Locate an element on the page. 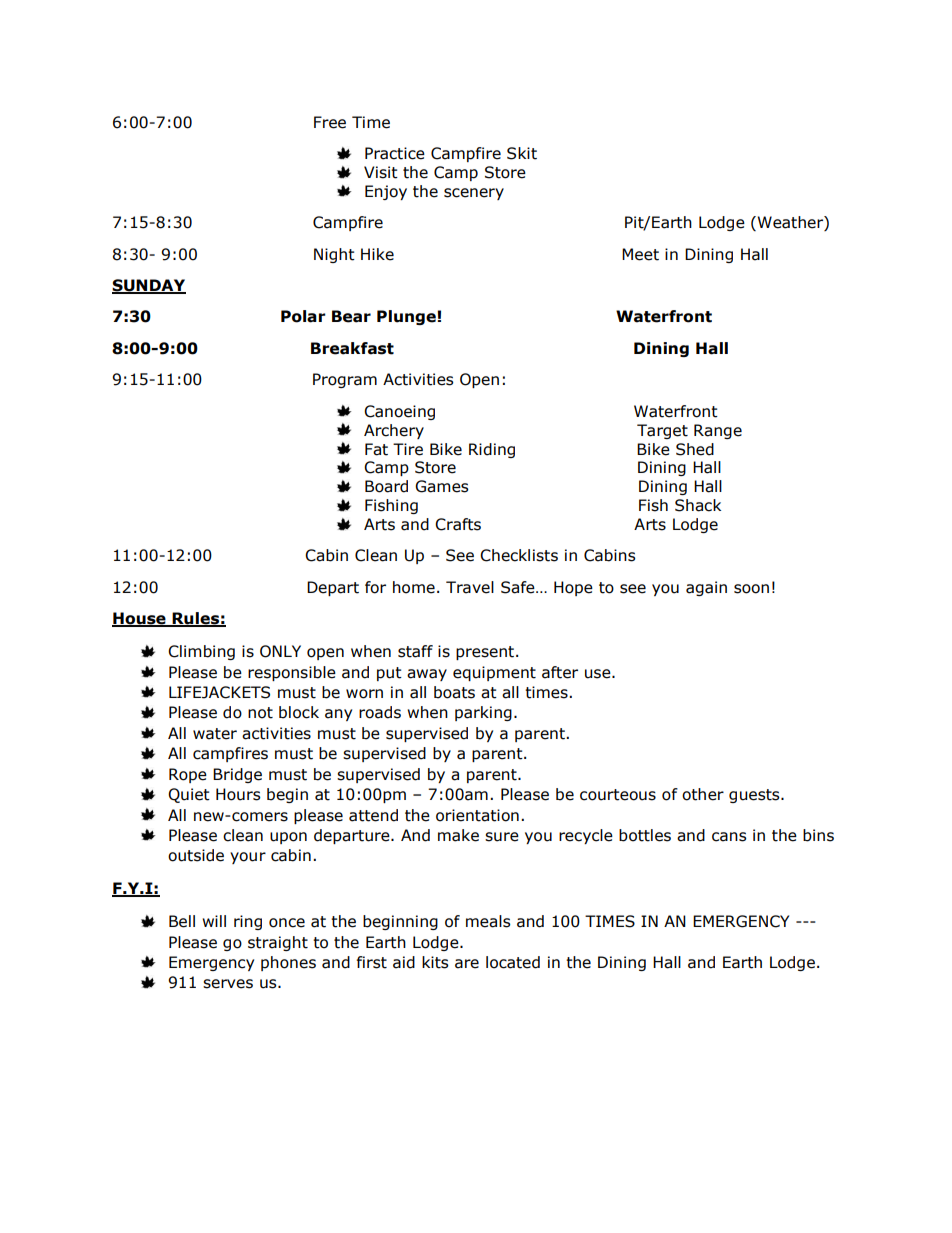 This image has height=1233, width=952. again is located at coordinates (706, 588).
